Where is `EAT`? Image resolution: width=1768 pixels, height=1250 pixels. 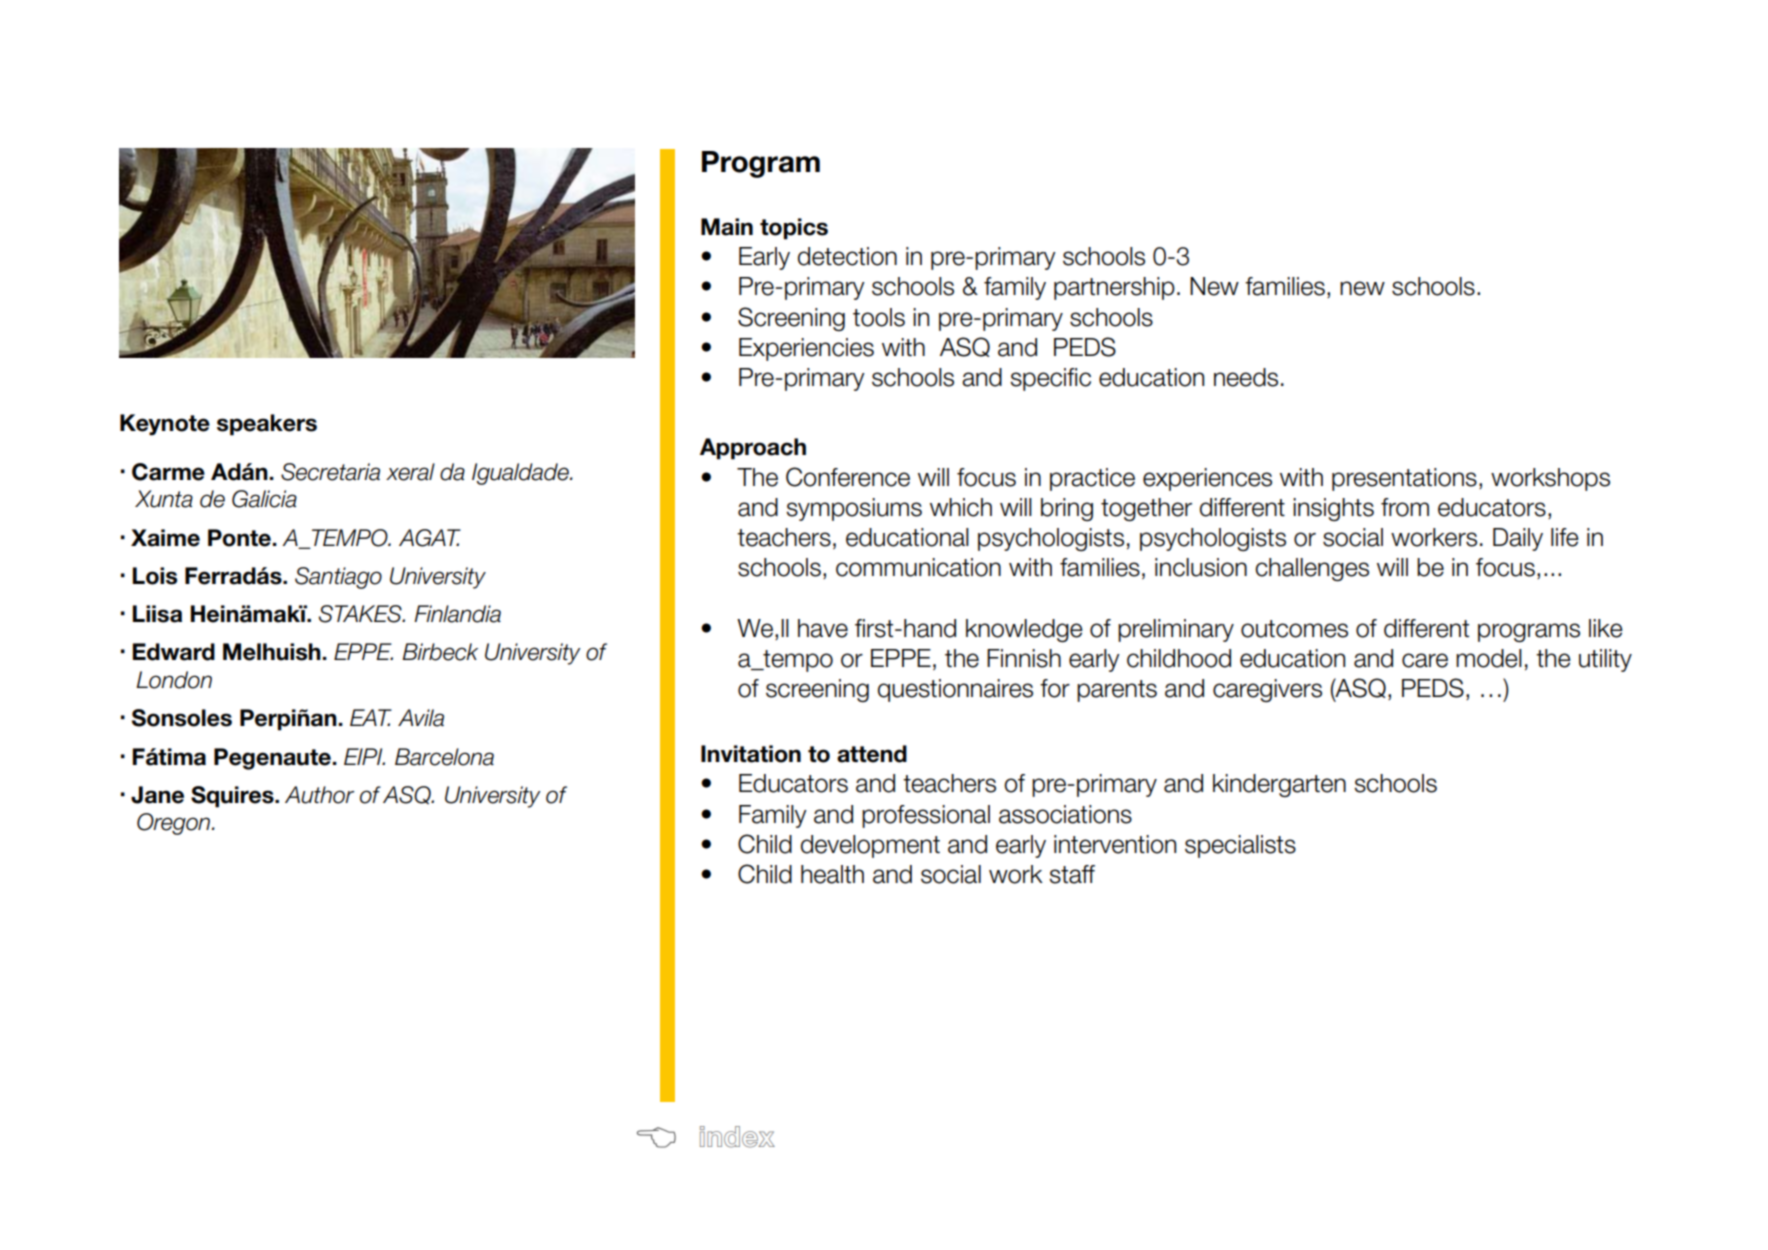
EAT is located at coordinates (371, 717).
